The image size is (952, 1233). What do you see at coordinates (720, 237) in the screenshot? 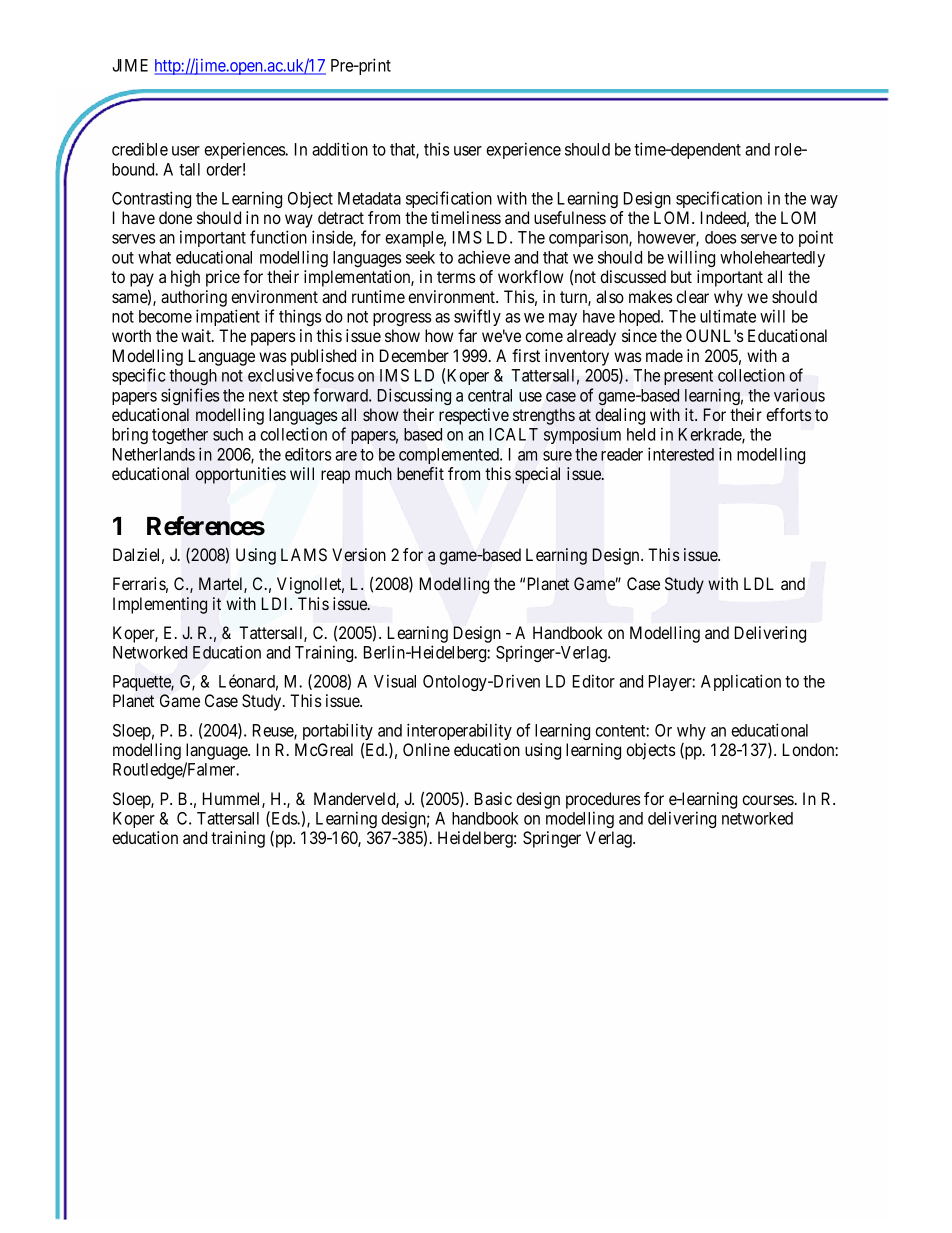
I see `does` at bounding box center [720, 237].
